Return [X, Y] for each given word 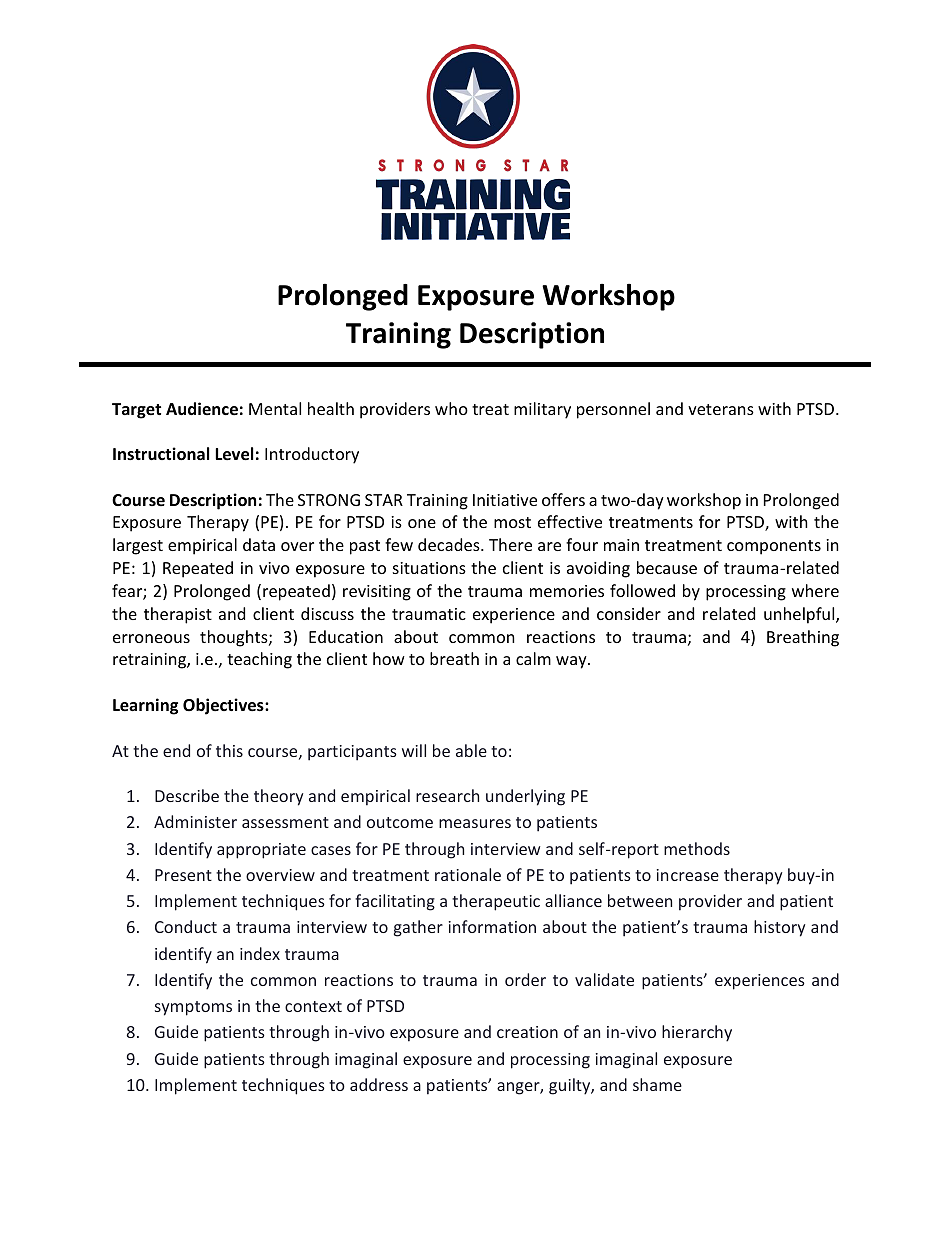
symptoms [193, 1008]
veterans [721, 409]
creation [527, 1032]
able [471, 750]
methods [697, 848]
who [451, 408]
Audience [202, 409]
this [229, 750]
